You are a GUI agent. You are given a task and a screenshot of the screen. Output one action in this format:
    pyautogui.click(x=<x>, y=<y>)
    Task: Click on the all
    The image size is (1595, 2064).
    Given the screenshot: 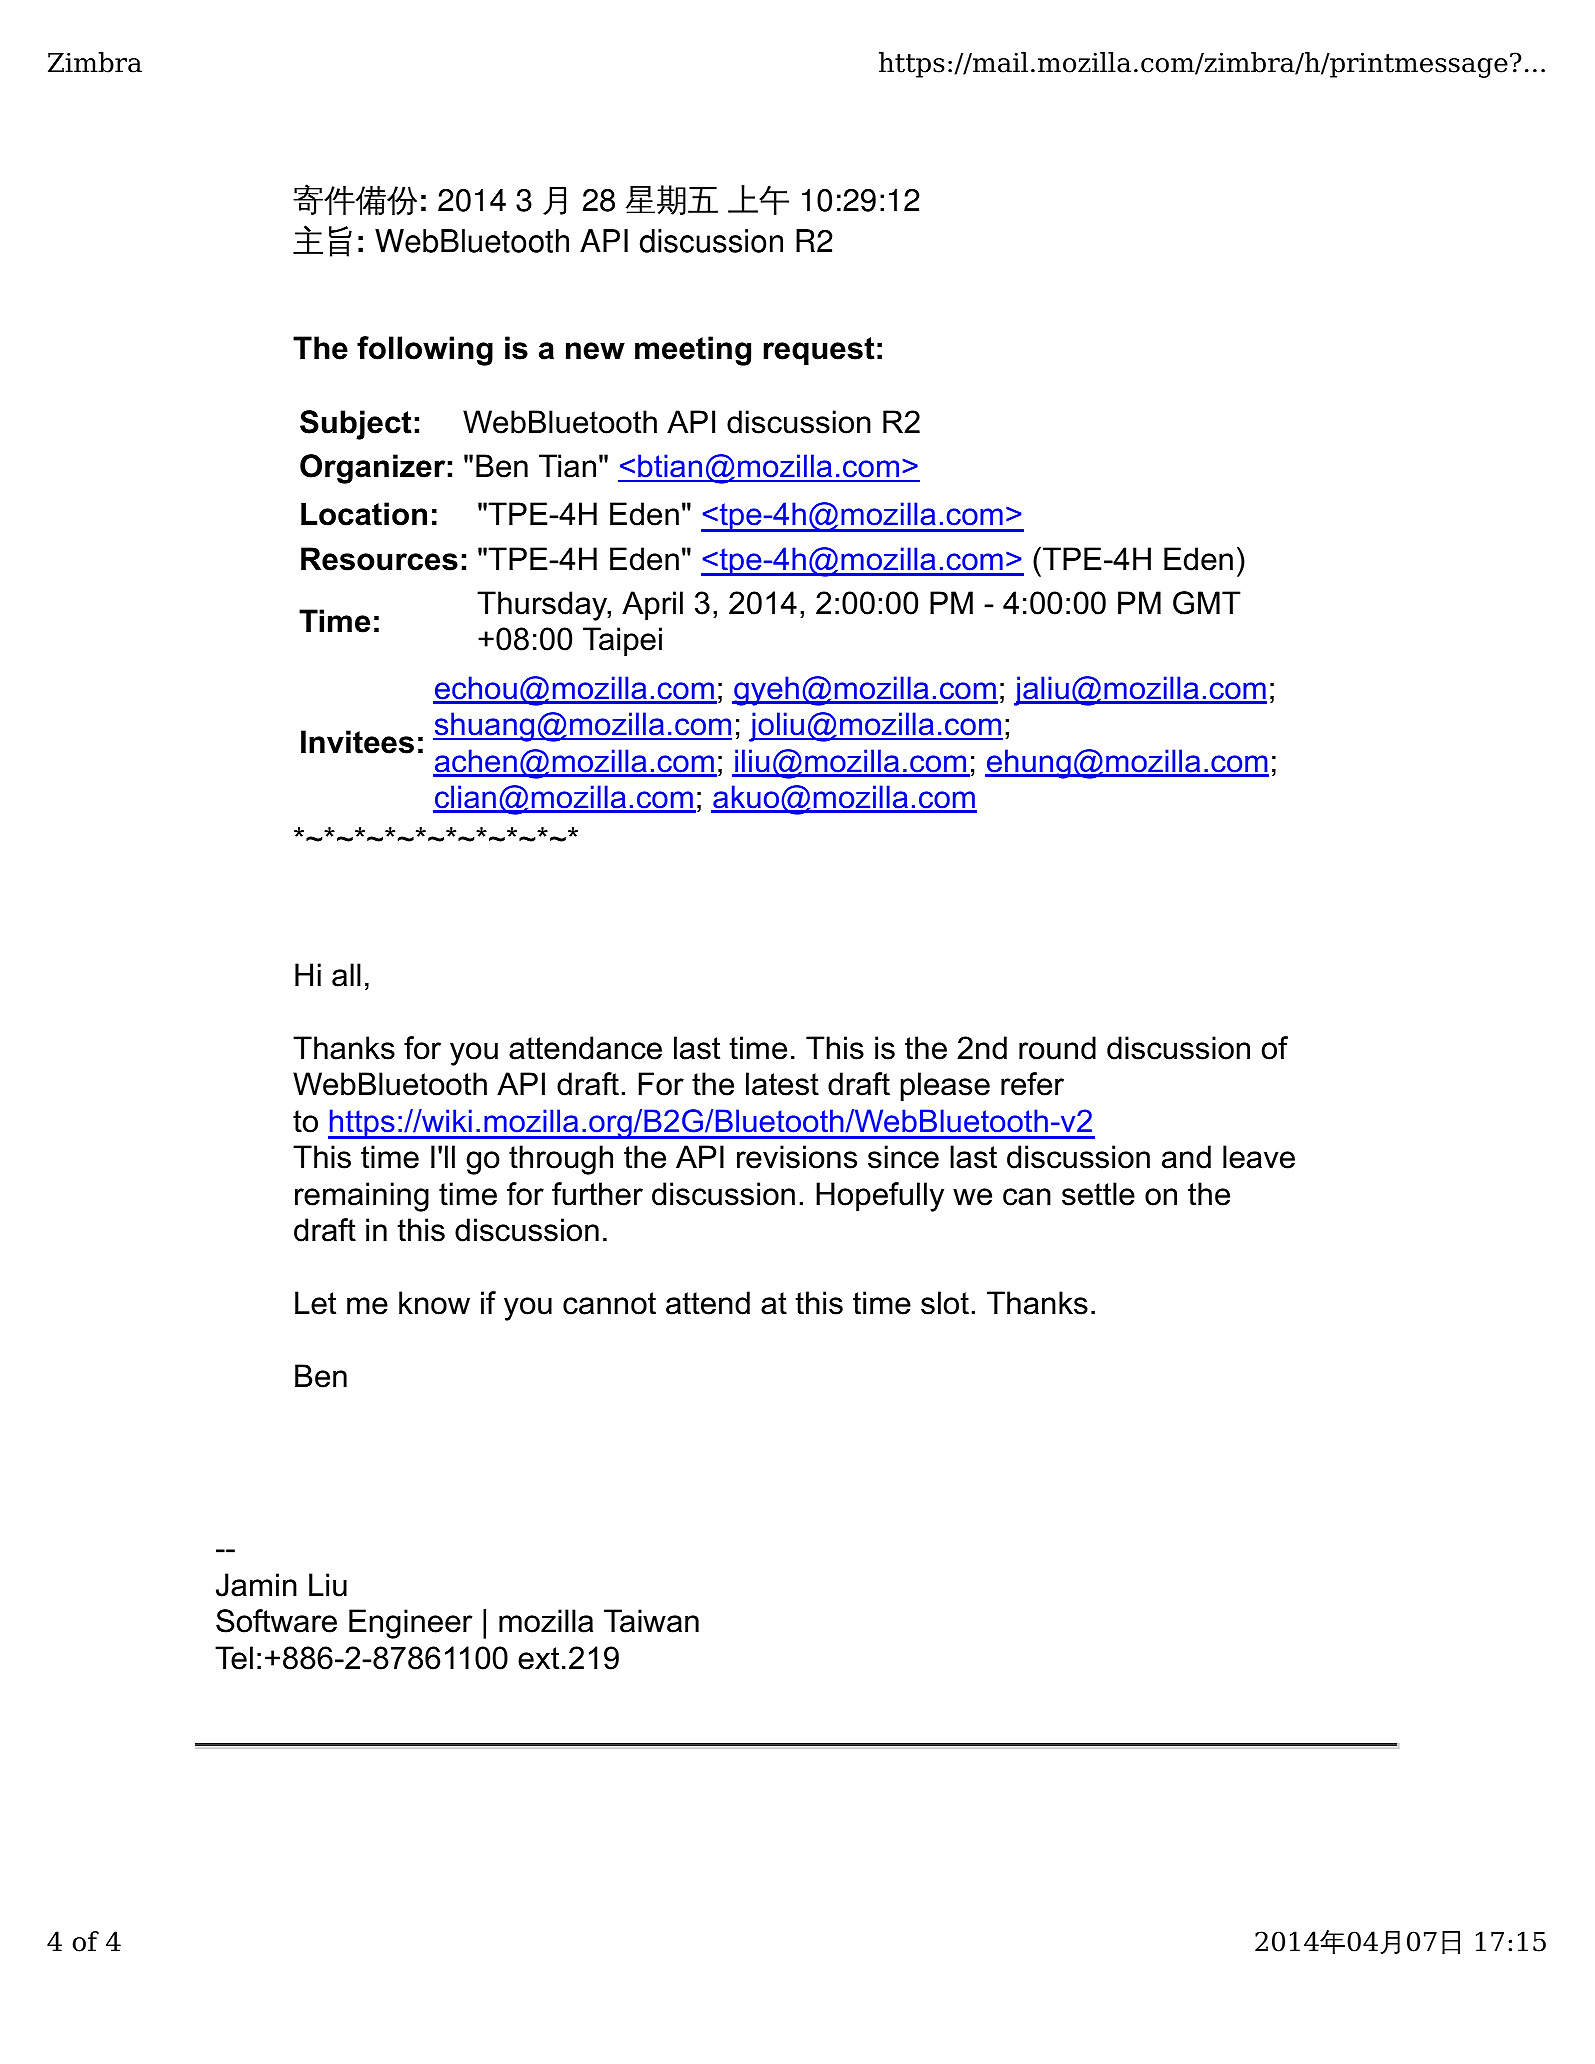 What is the action you would take?
    pyautogui.click(x=346, y=975)
